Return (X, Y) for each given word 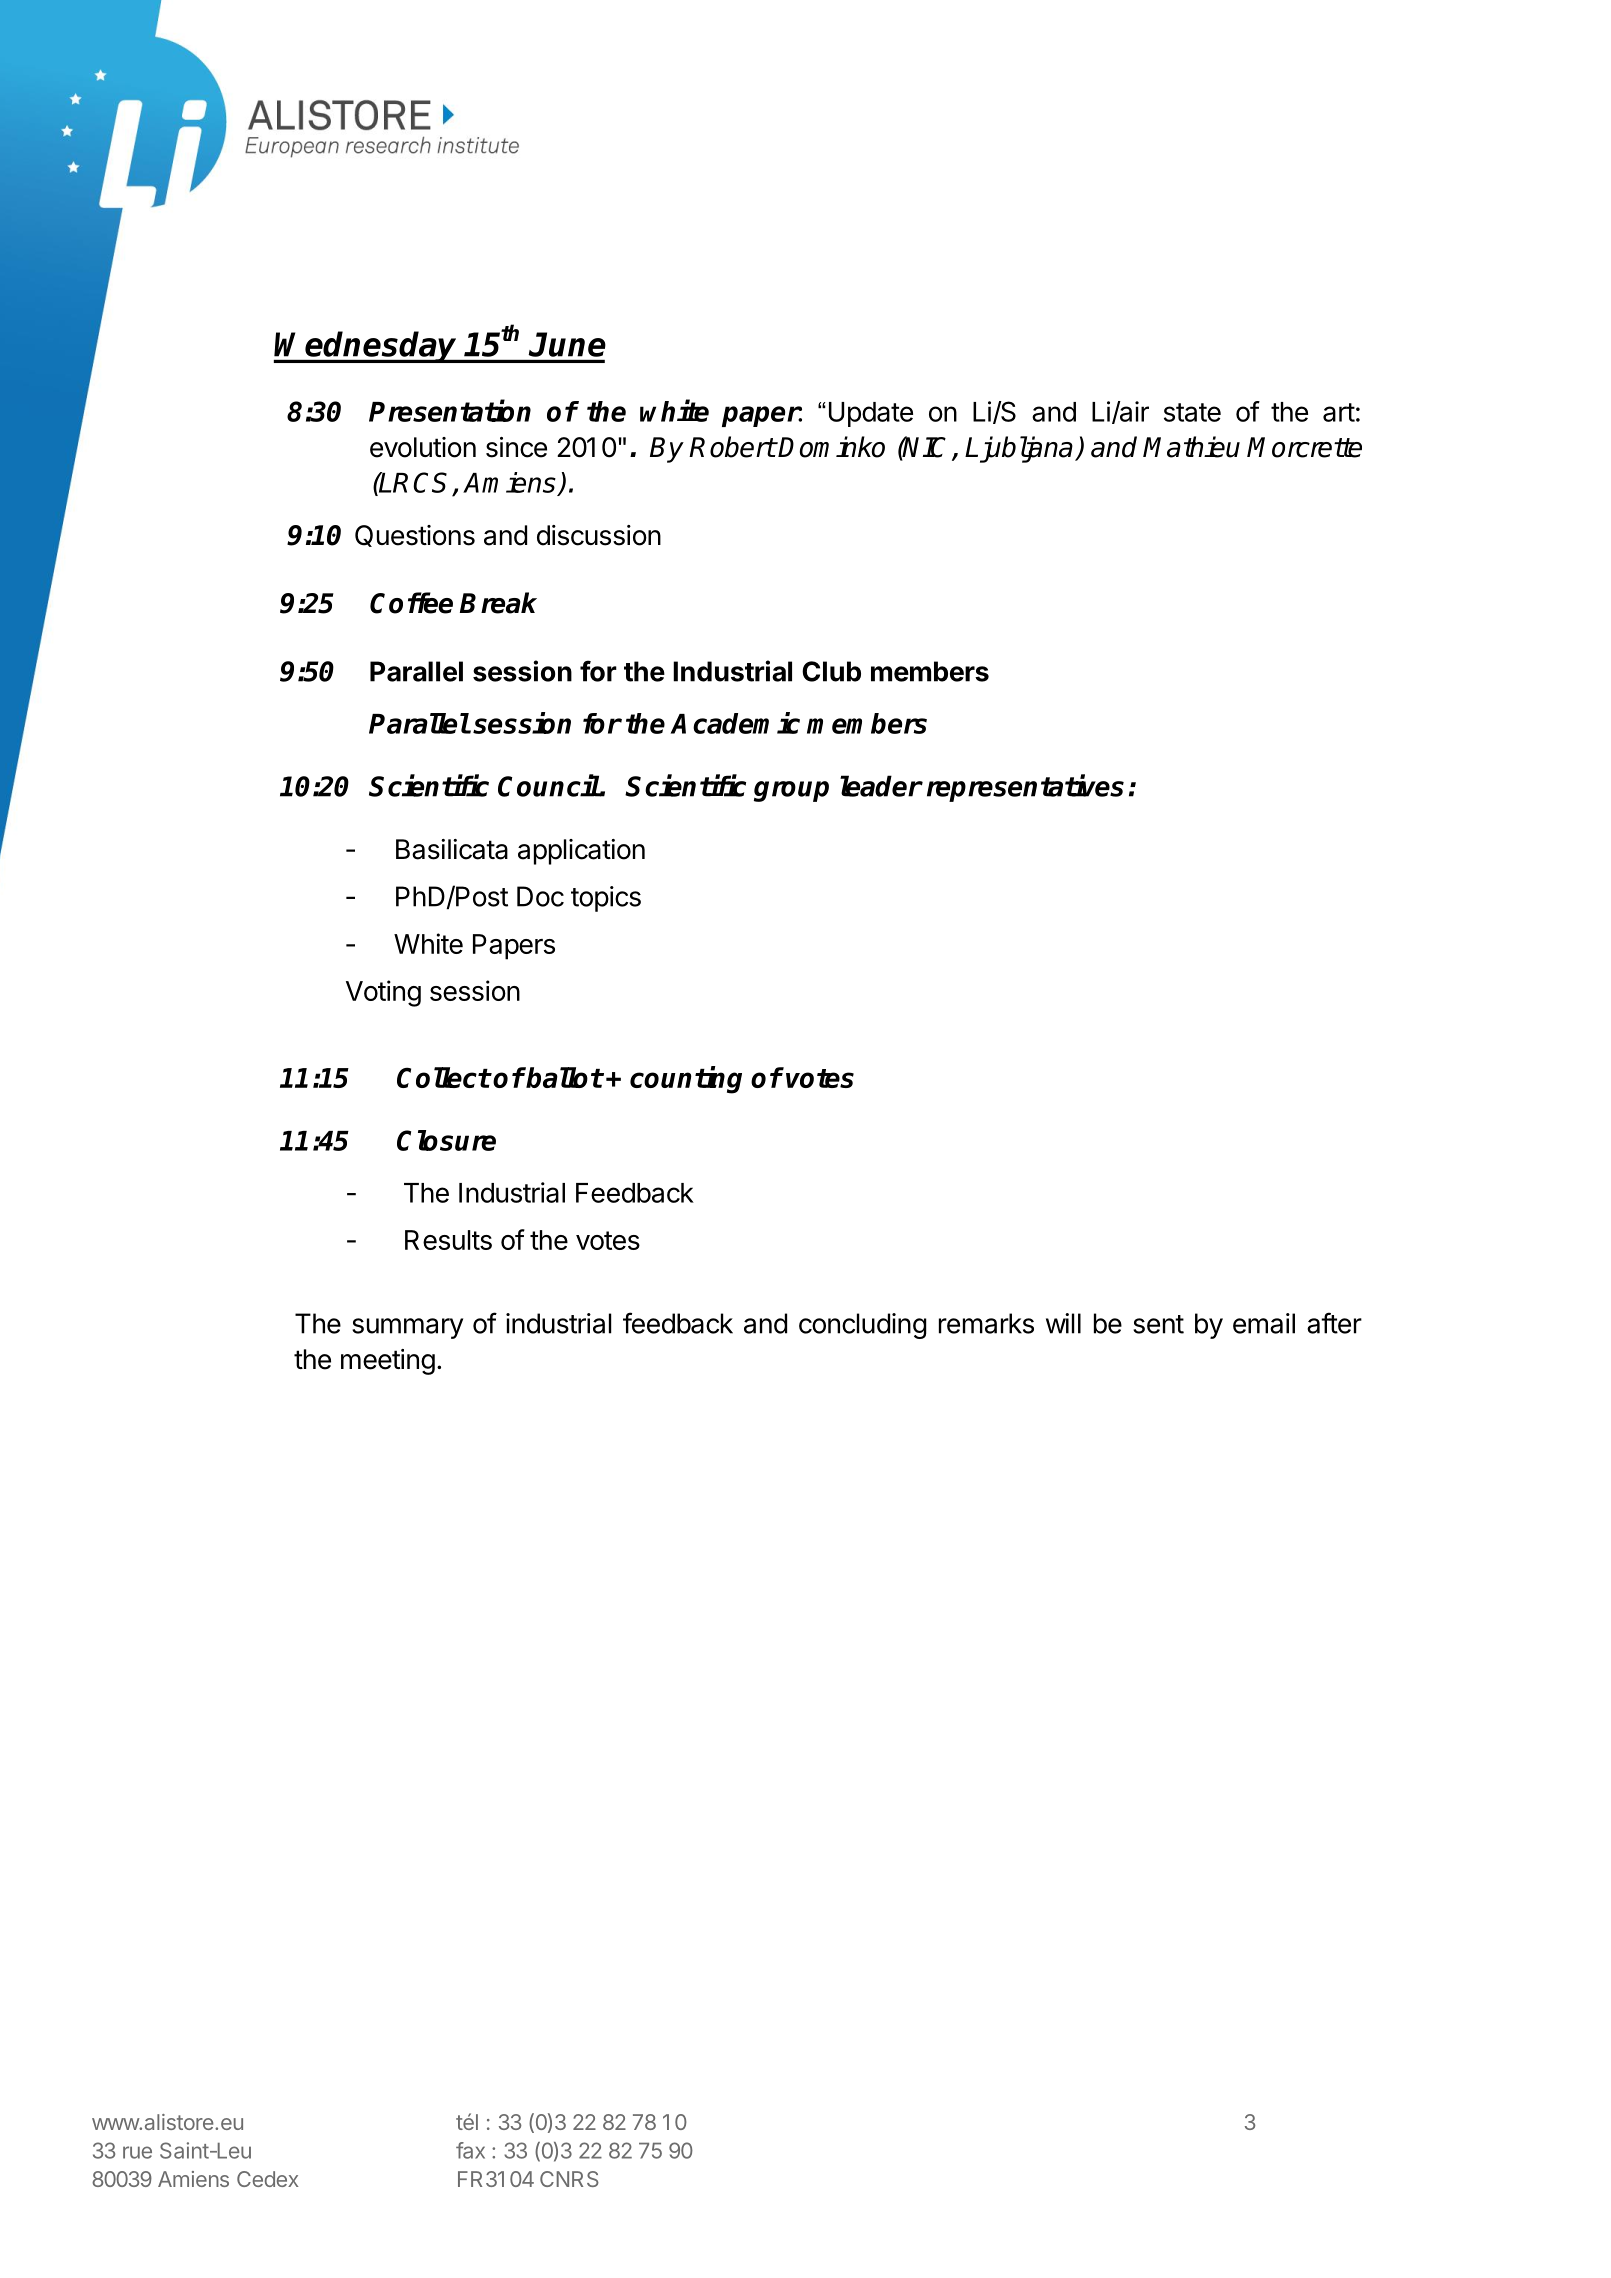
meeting (388, 1362)
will (1063, 1323)
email (1264, 1323)
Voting (383, 993)
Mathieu (1191, 447)
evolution (423, 447)
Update (871, 414)
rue (137, 2152)
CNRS (569, 2179)
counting (686, 1080)
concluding (863, 1326)
